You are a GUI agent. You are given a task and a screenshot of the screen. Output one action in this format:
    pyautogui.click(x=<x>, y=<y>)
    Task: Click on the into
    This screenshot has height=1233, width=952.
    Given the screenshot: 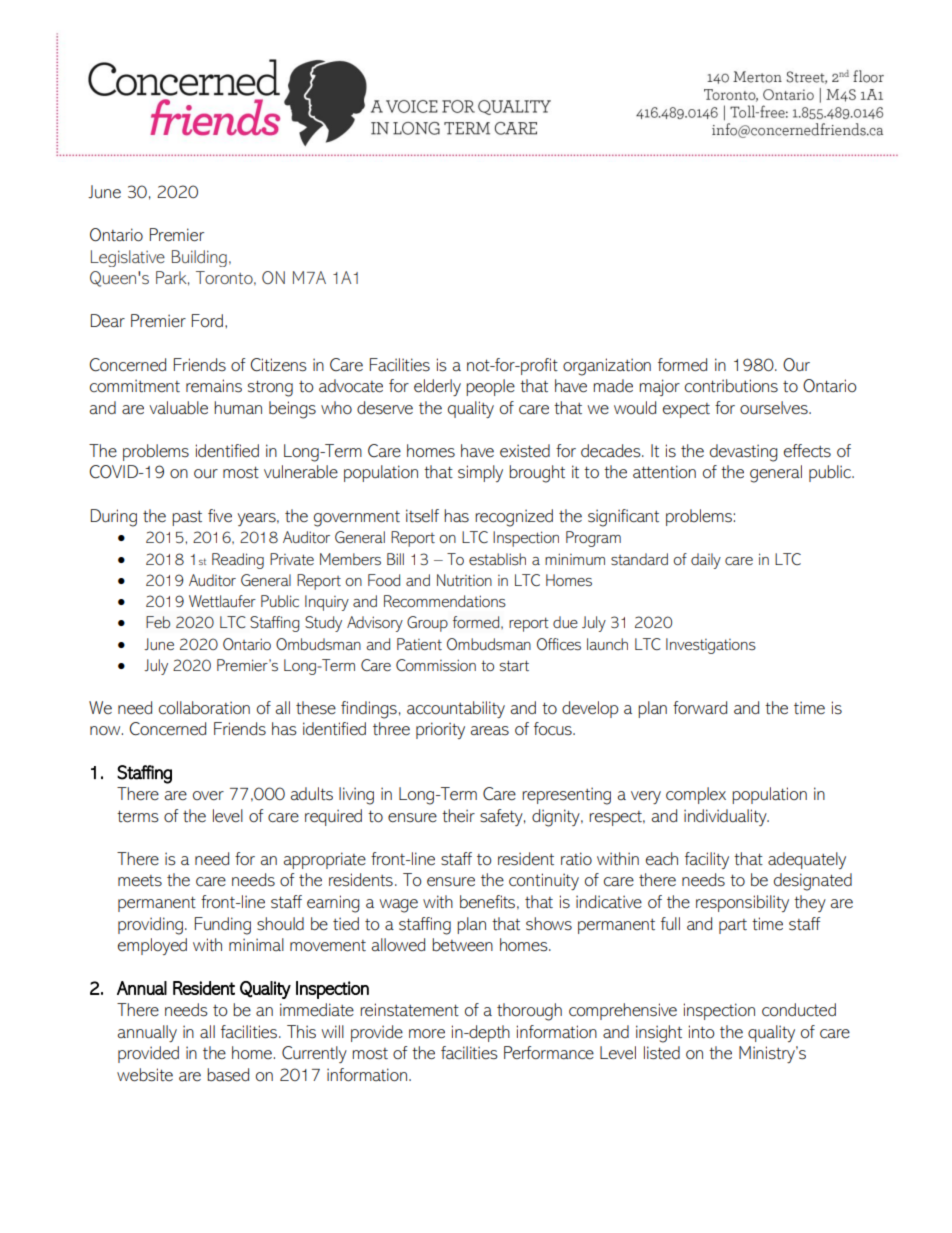 What is the action you would take?
    pyautogui.click(x=701, y=1032)
